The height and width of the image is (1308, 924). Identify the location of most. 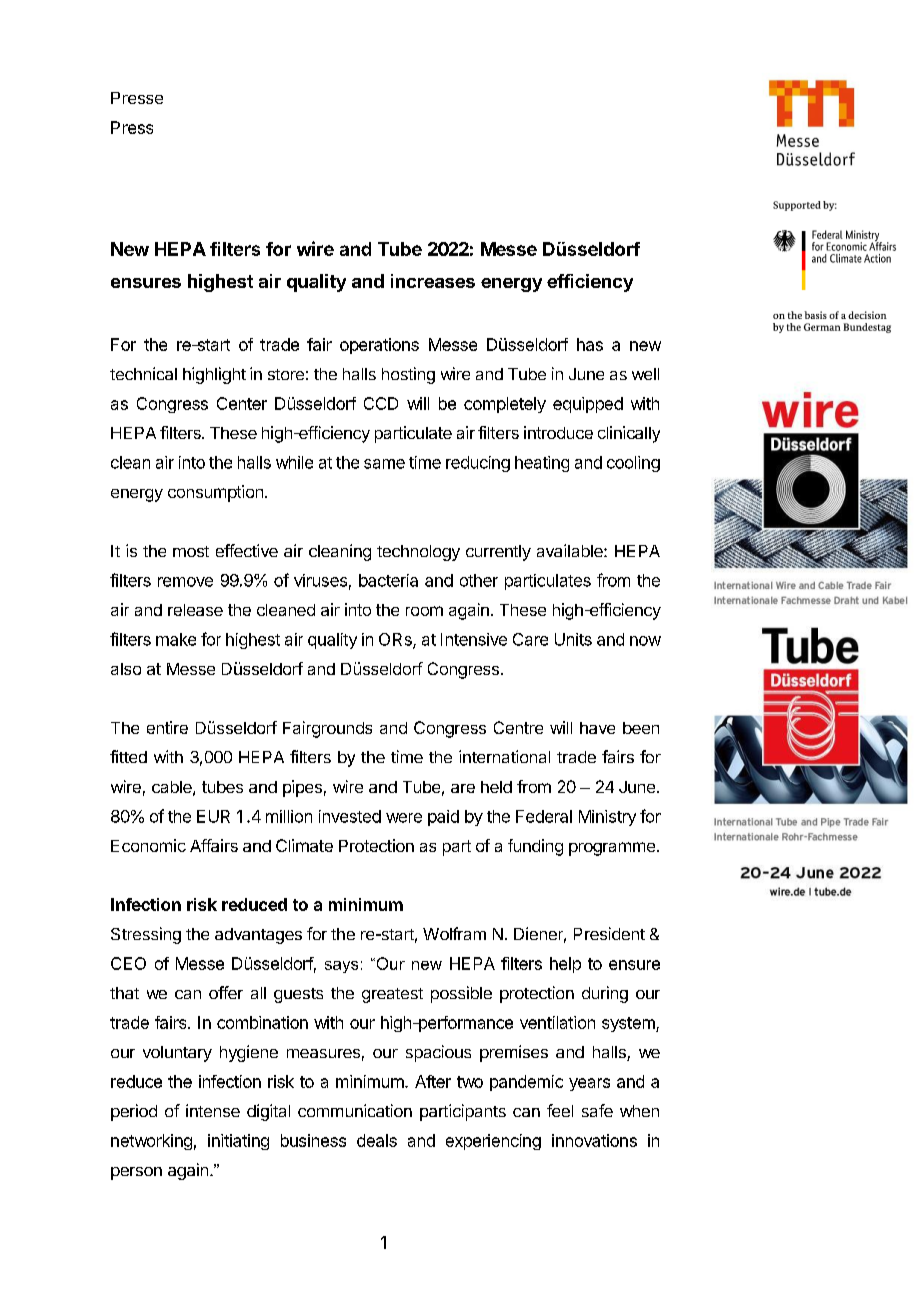
(191, 551).
